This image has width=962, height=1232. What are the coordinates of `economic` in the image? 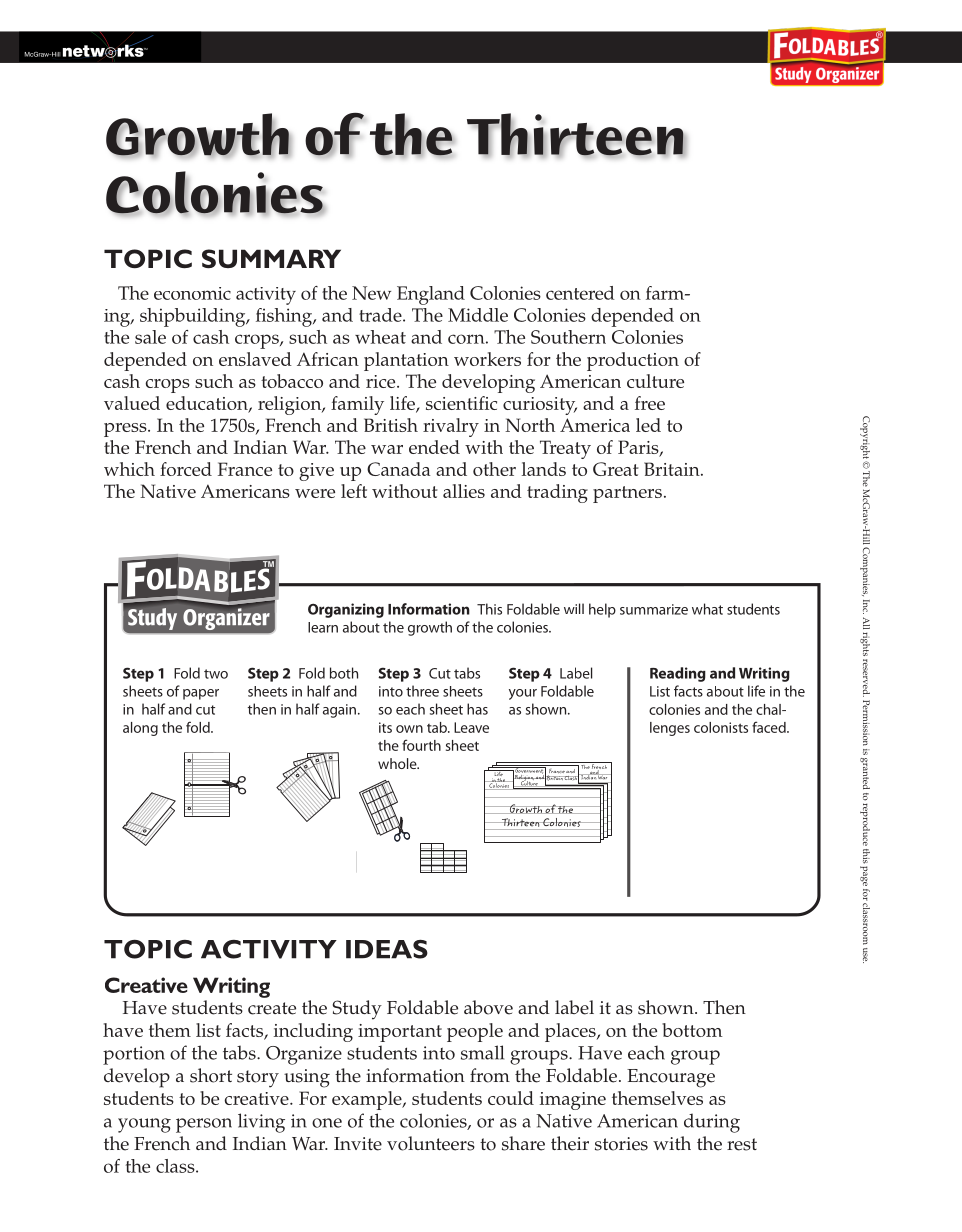 It's located at (192, 293).
